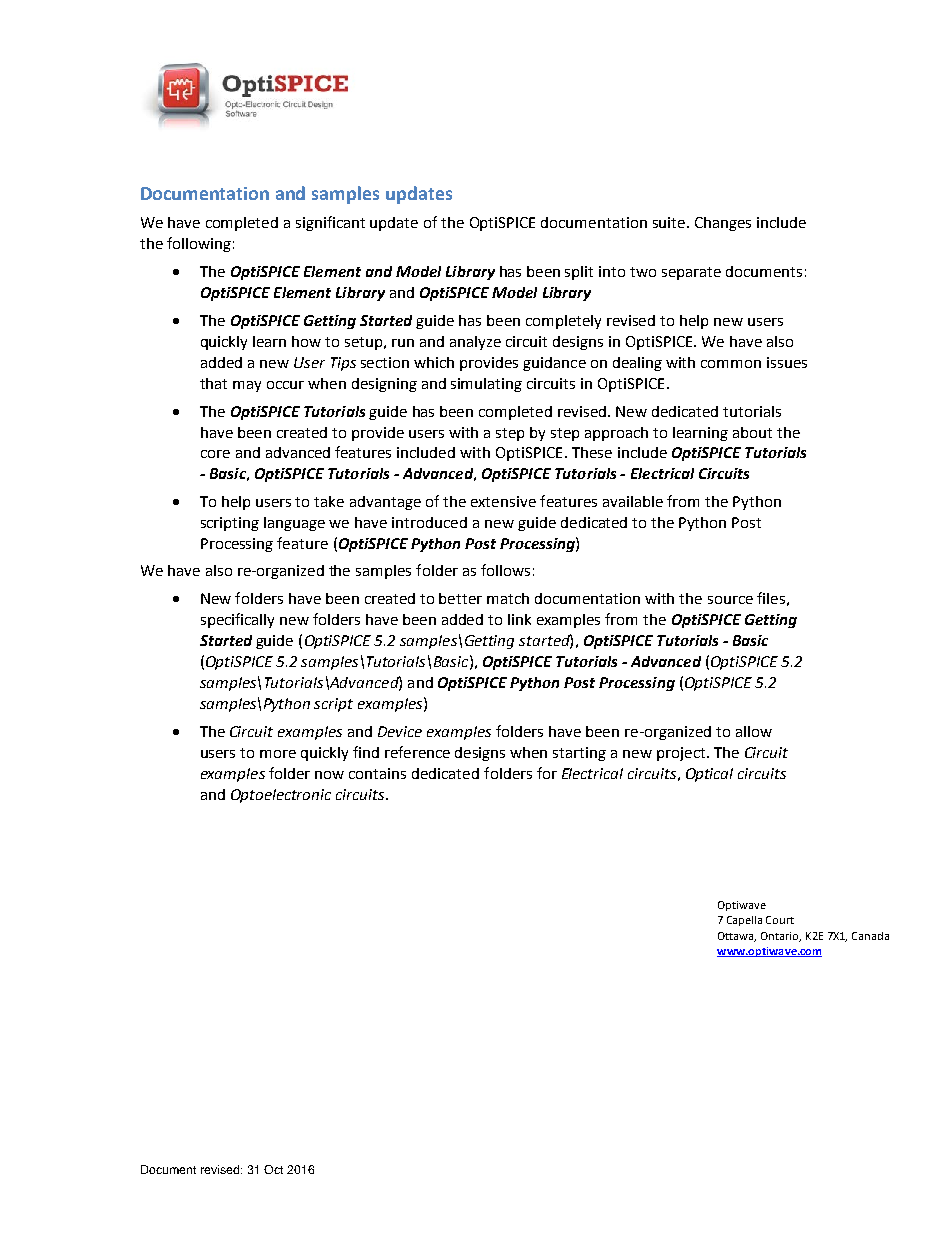 The height and width of the screenshot is (1233, 952). What do you see at coordinates (519, 619) in the screenshot?
I see `link` at bounding box center [519, 619].
